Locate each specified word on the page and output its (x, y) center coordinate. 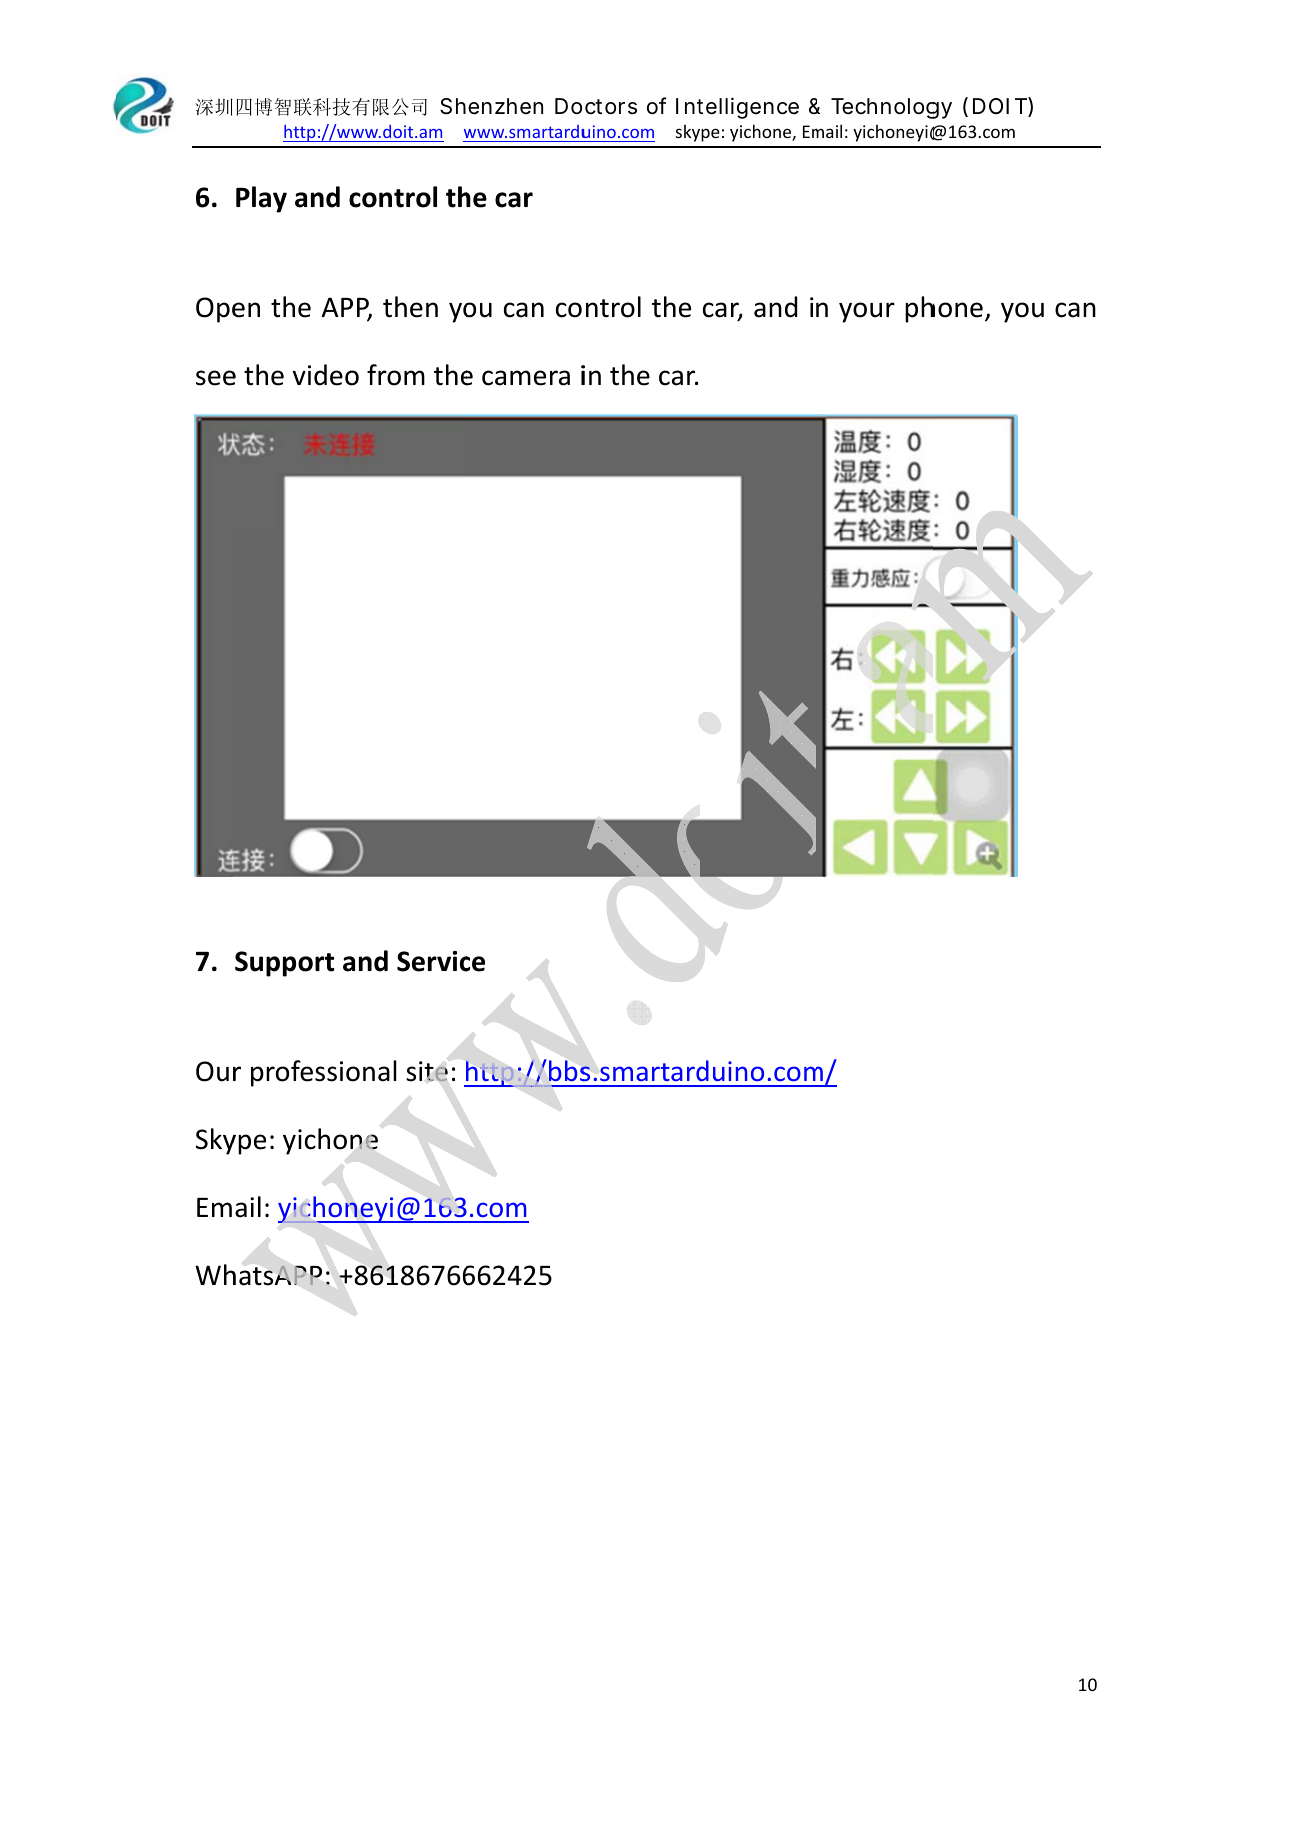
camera (526, 378)
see (216, 378)
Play (261, 199)
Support (284, 964)
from (396, 375)
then (410, 307)
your (867, 312)
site (427, 1071)
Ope (220, 310)
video (326, 375)
